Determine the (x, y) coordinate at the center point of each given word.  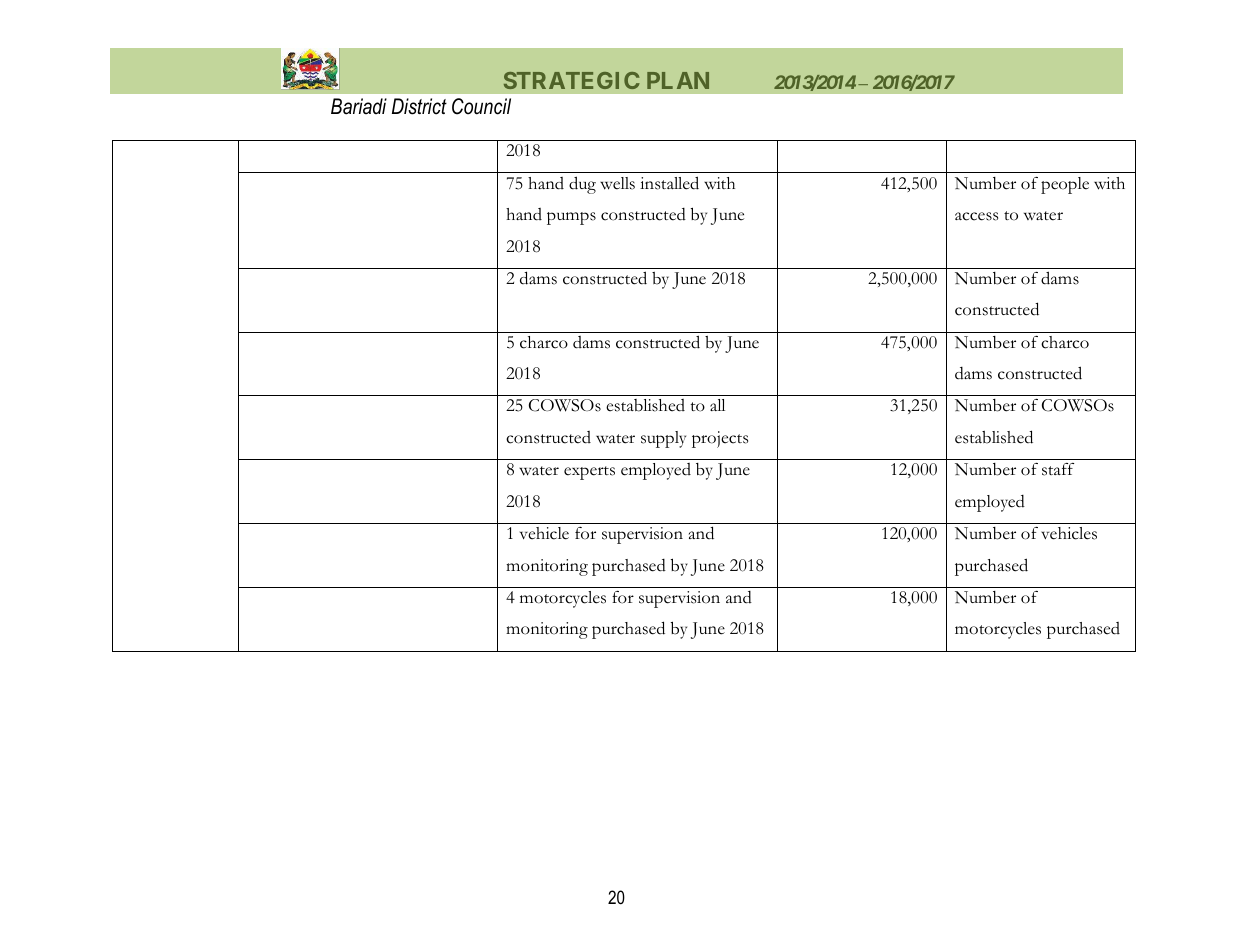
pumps (571, 218)
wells (617, 183)
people (1065, 185)
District (419, 106)
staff (1058, 469)
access (976, 216)
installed (669, 183)
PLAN (678, 80)
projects (720, 439)
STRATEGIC (572, 80)
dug (582, 185)
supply (663, 439)
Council (481, 106)
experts (589, 473)
